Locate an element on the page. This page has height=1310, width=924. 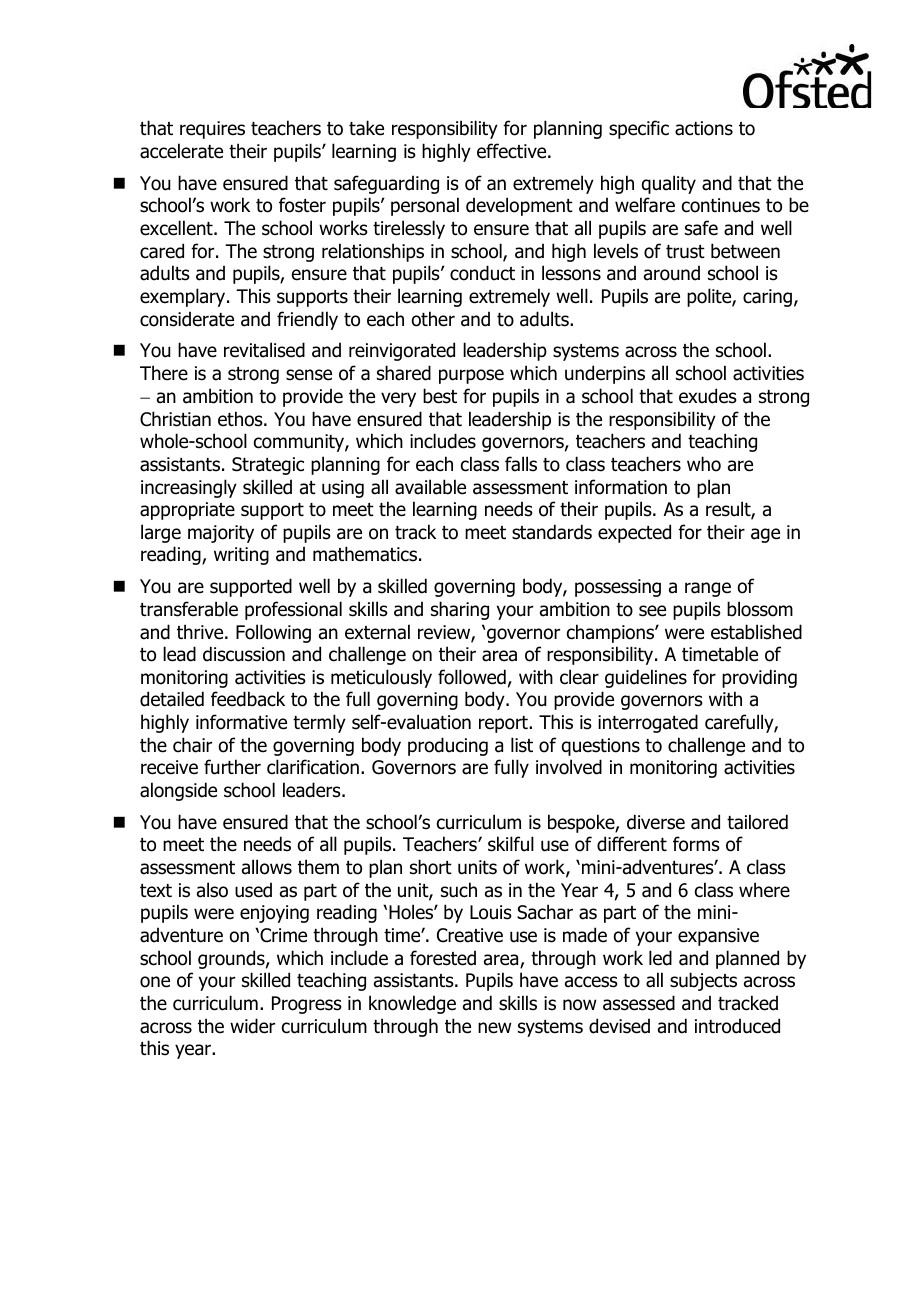
effective is located at coordinates (513, 151).
